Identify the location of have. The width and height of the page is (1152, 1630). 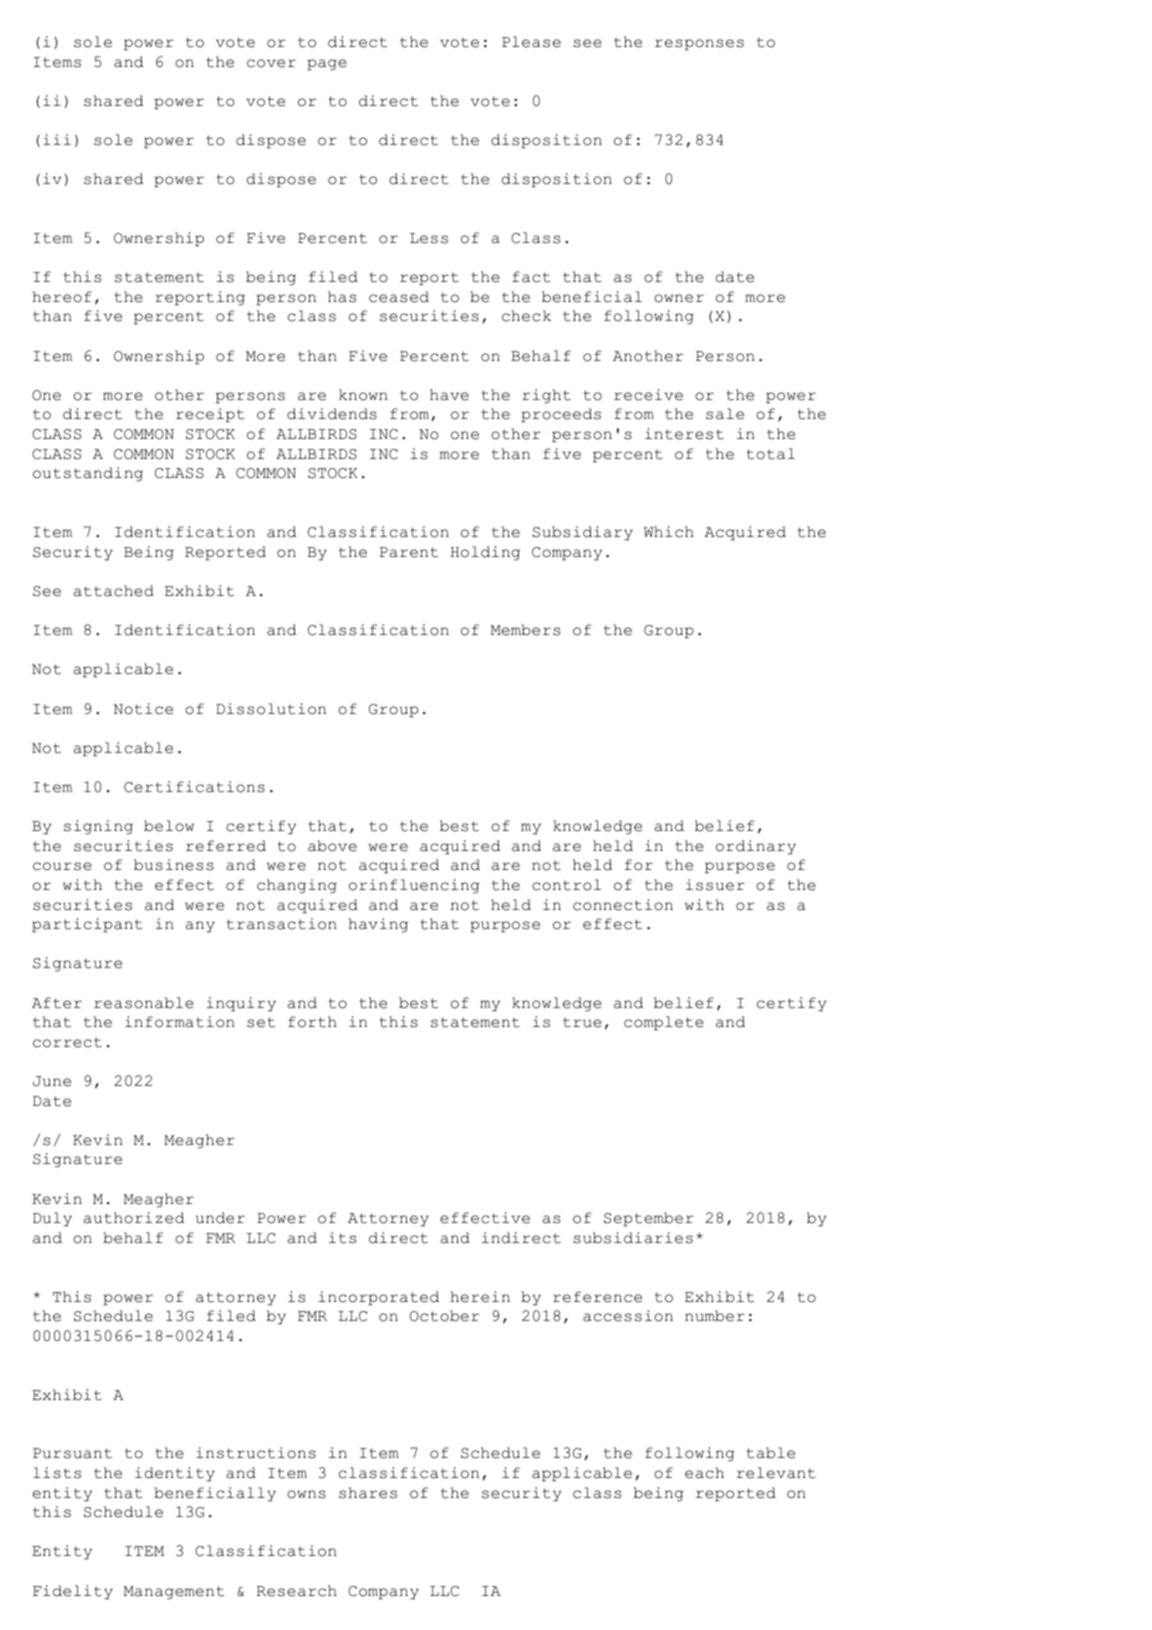
(449, 395).
